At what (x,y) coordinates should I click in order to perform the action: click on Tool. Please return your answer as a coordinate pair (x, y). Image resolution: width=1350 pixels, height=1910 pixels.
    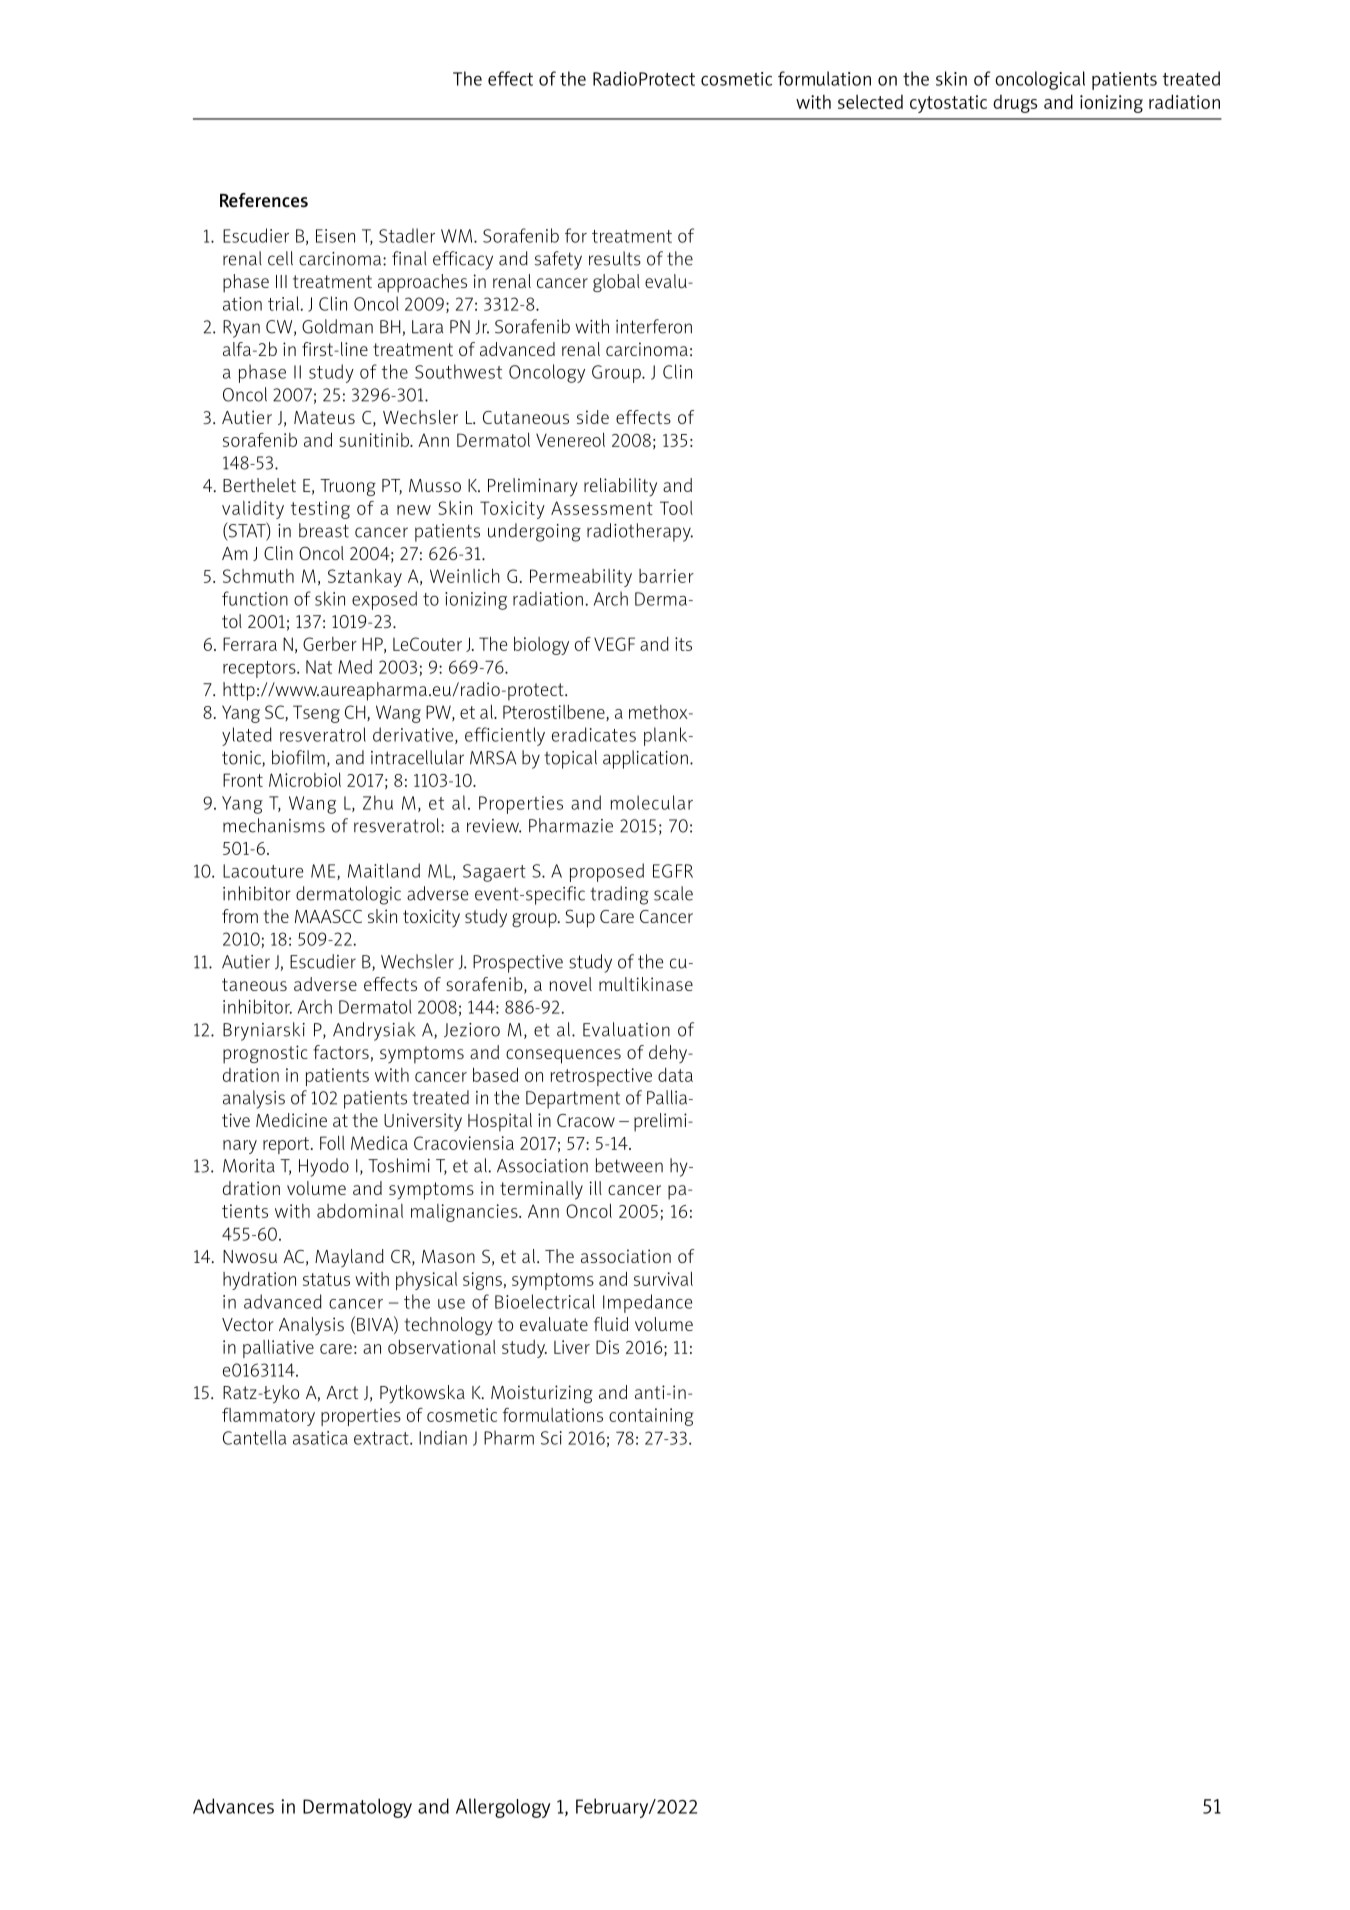
    Looking at the image, I should click on (676, 508).
